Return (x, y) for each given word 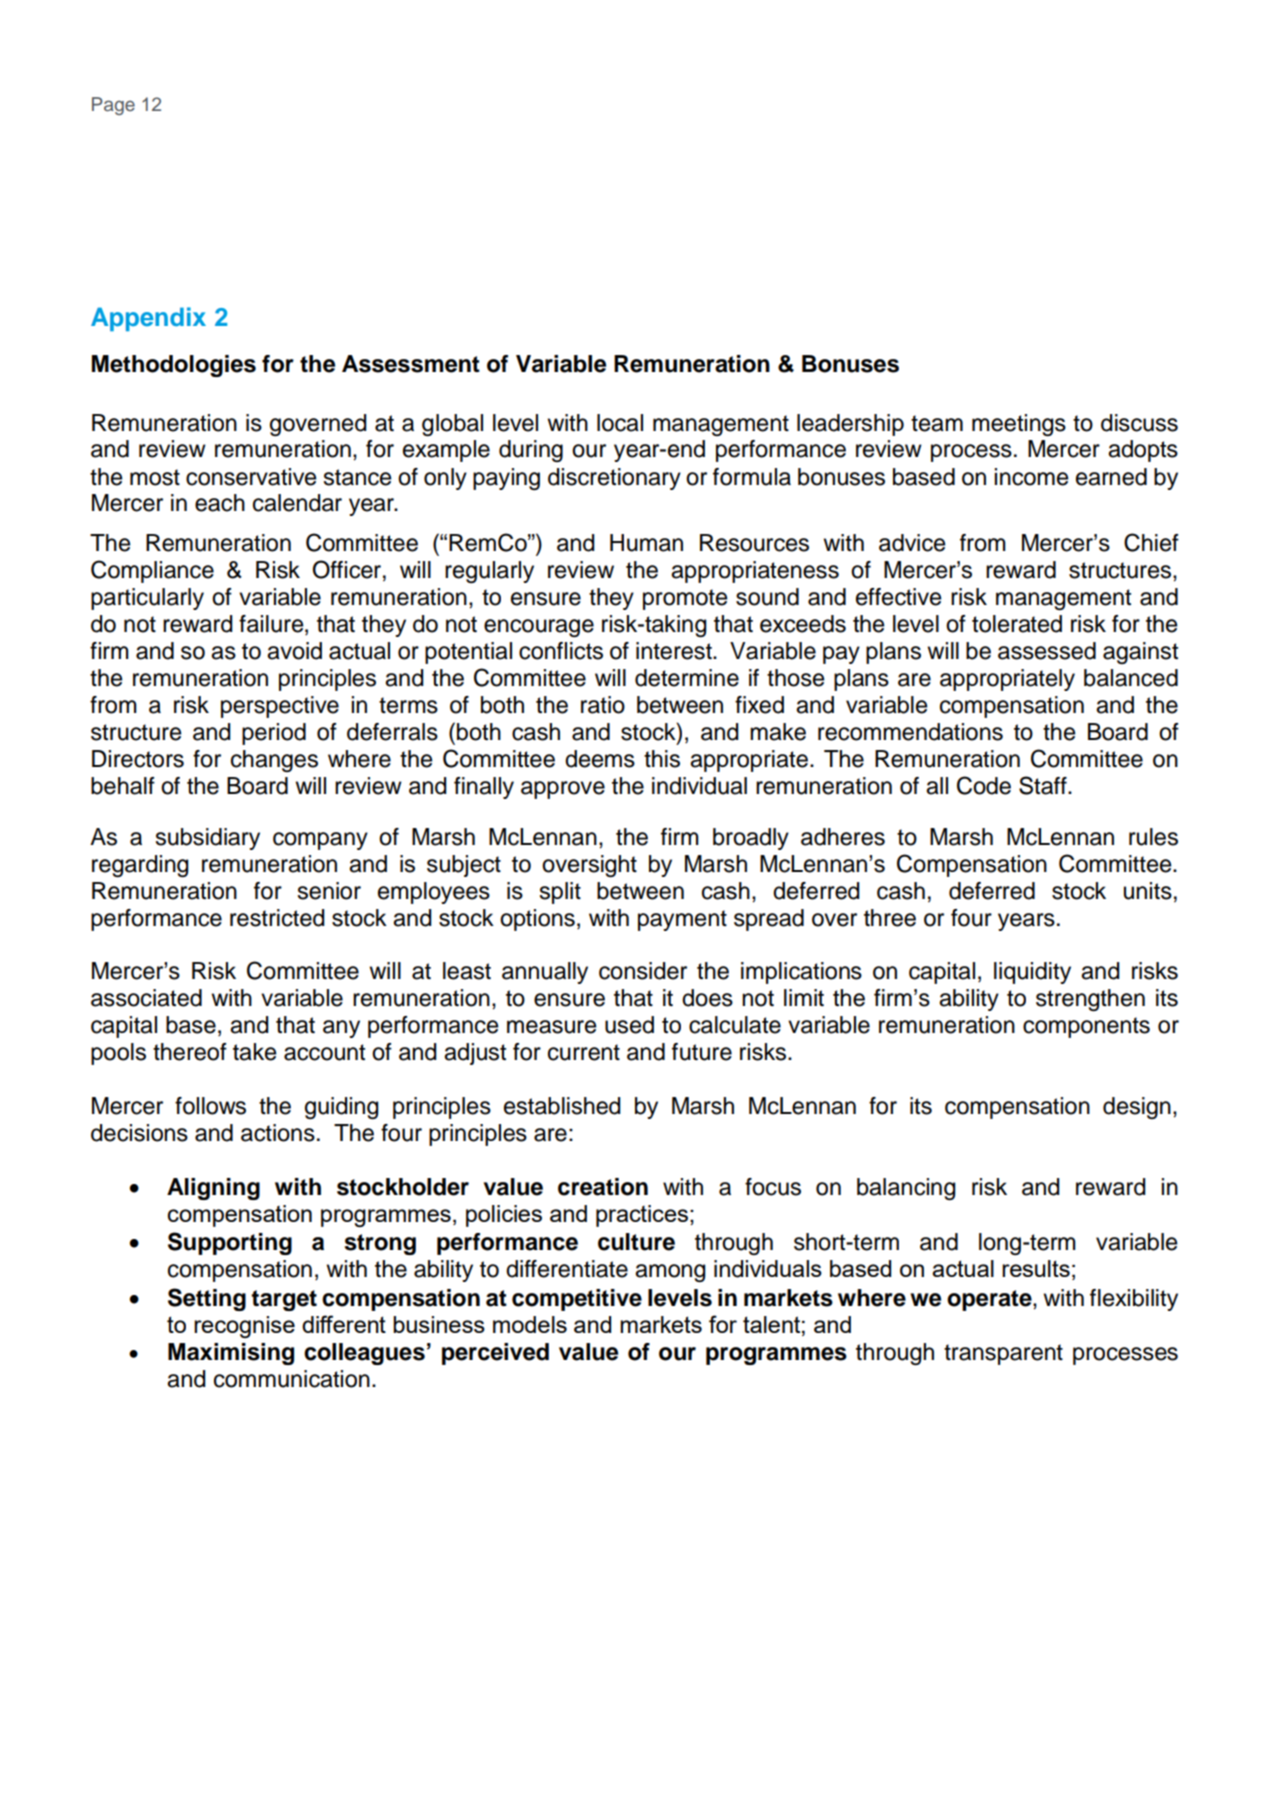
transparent (1003, 1354)
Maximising (231, 1354)
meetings (1019, 425)
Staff (1044, 785)
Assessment (411, 364)
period (274, 734)
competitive (577, 1300)
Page (113, 106)
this (662, 759)
